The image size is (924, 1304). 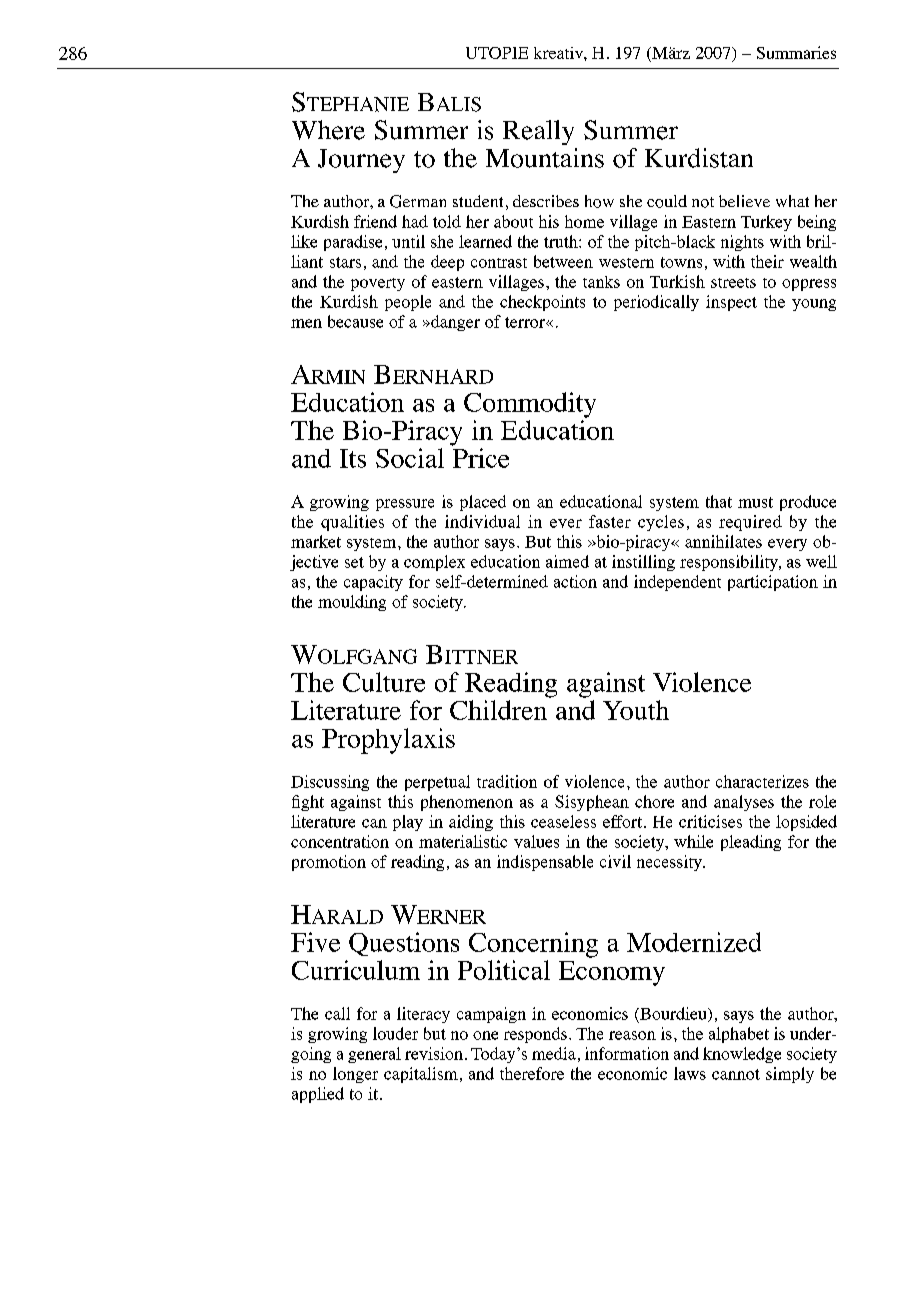 I want to click on Really, so click(x=538, y=132).
